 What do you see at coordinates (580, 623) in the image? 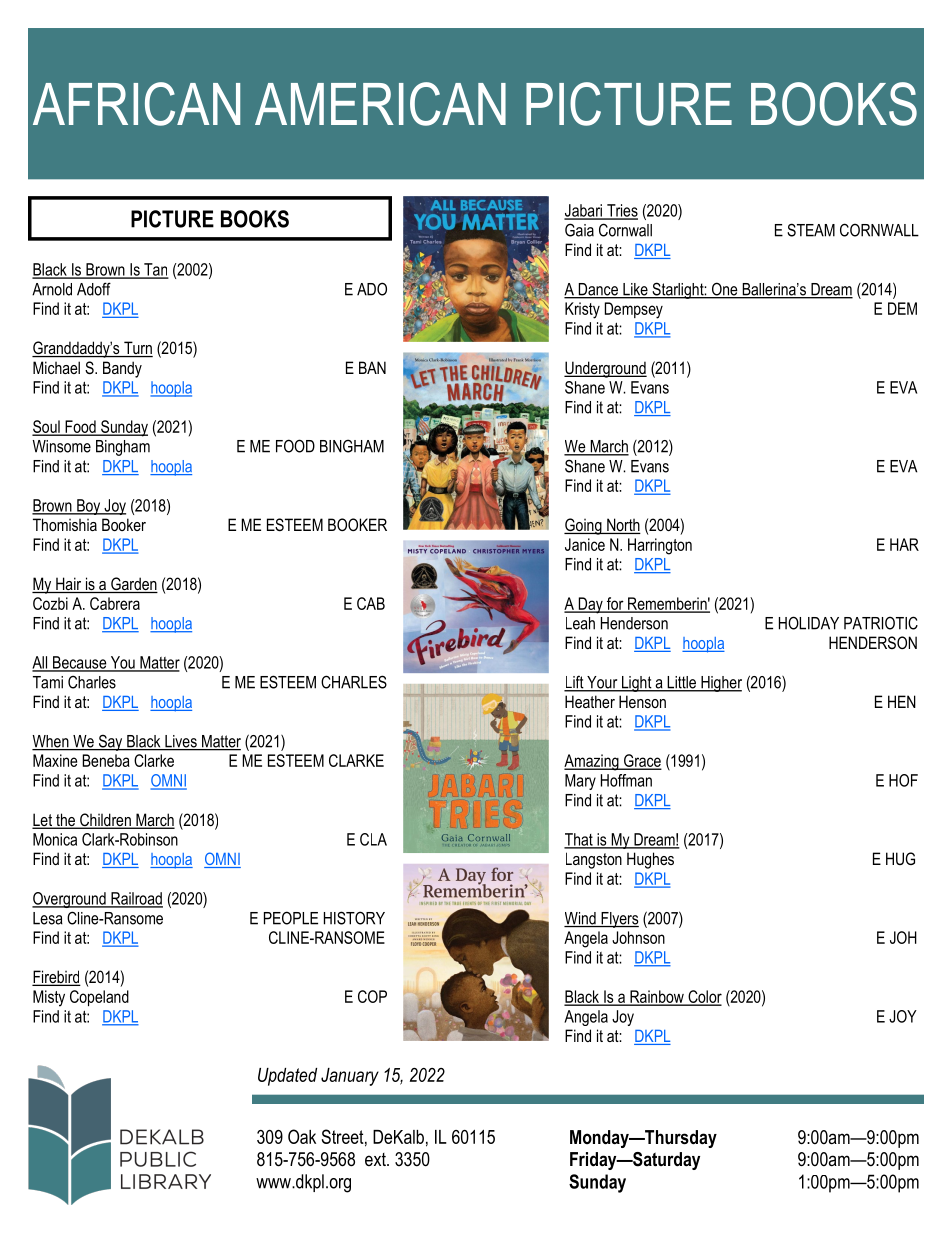
I see `Leah` at bounding box center [580, 623].
